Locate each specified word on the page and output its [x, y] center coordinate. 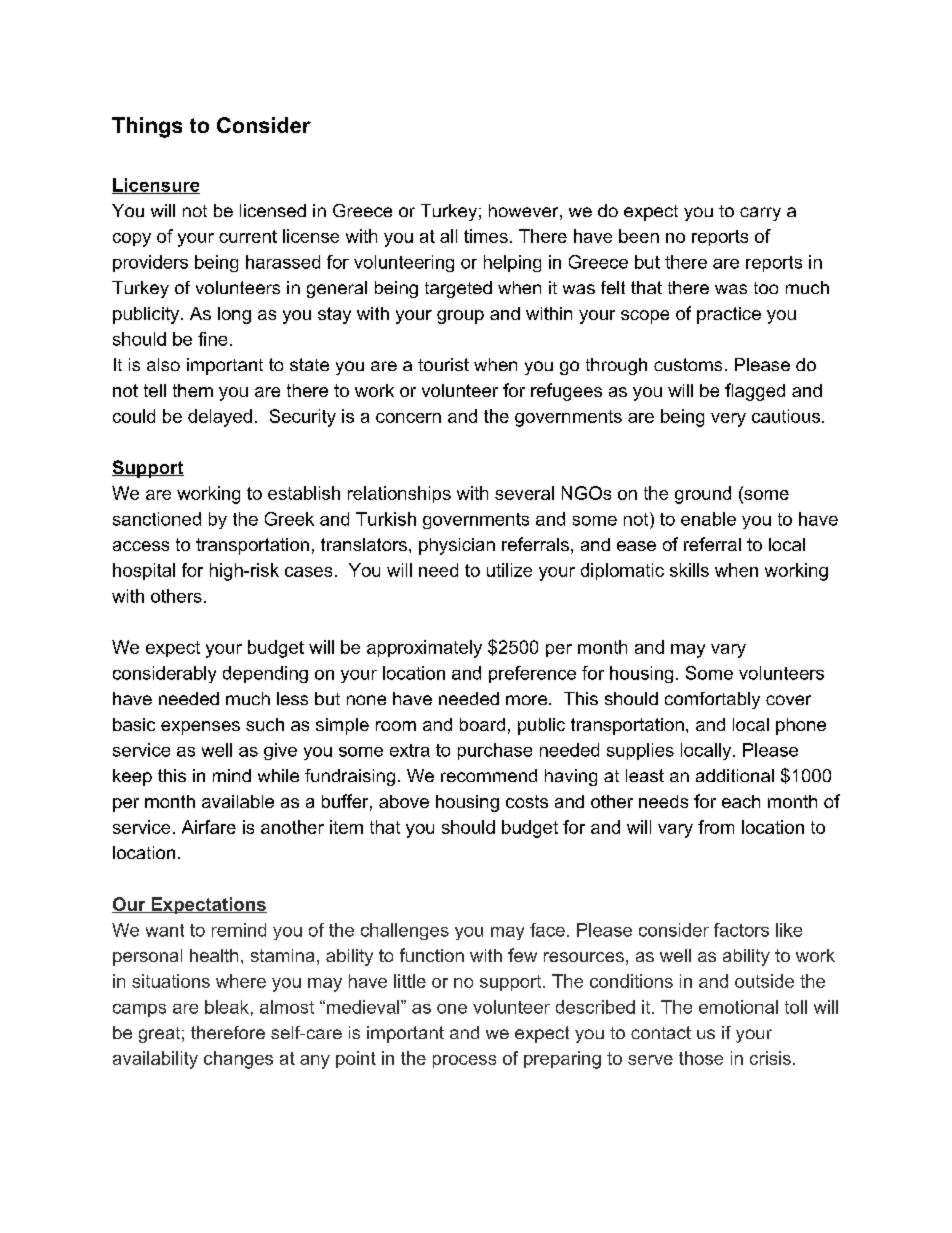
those [701, 1058]
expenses [200, 728]
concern [408, 418]
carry [760, 214]
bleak [227, 1007]
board [482, 724]
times [486, 236]
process [464, 1061]
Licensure [156, 186]
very [728, 420]
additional [735, 775]
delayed [220, 418]
